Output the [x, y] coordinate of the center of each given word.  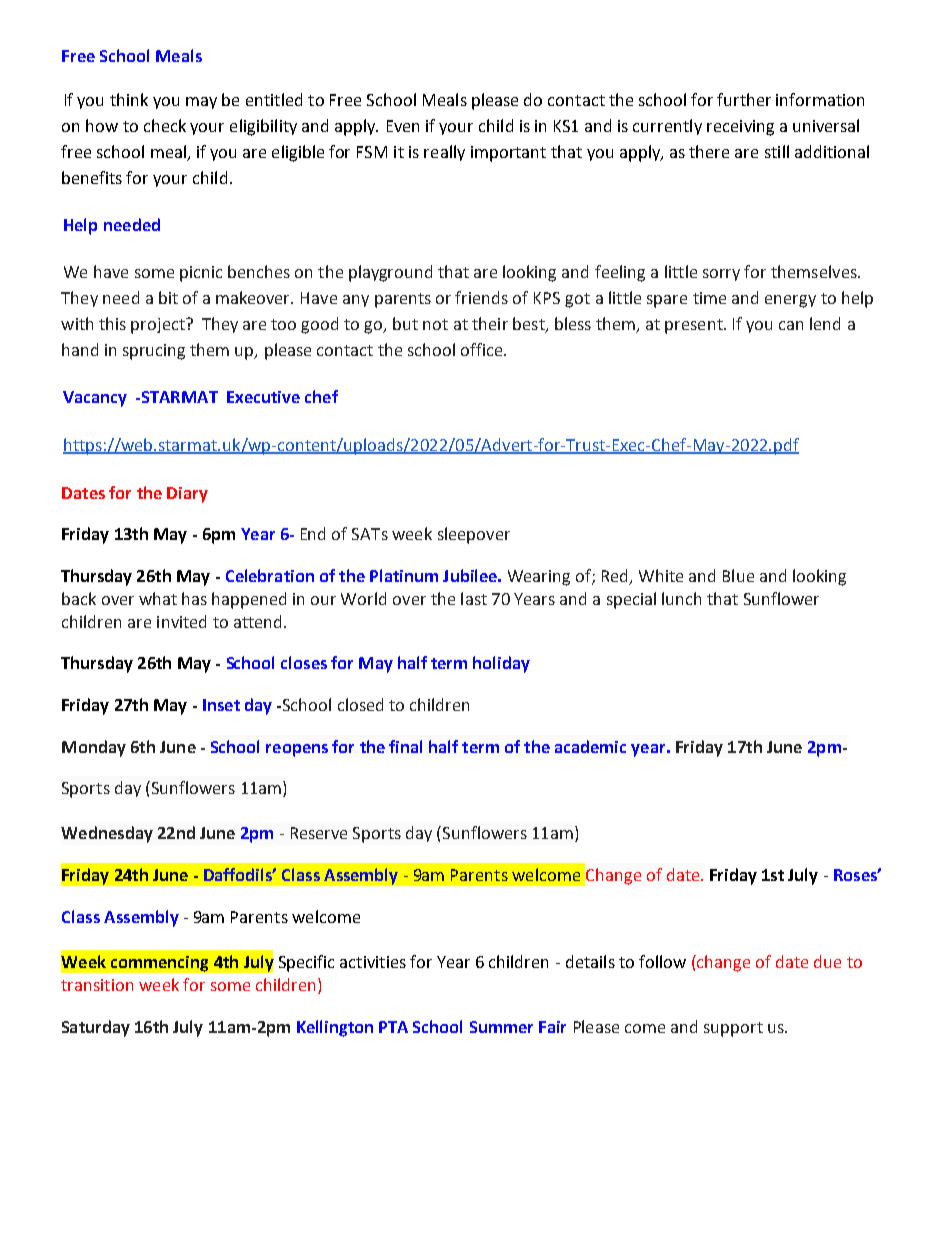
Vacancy [95, 399]
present [695, 326]
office [483, 349]
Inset [221, 705]
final [405, 746]
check [165, 125]
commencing [159, 964]
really [444, 153]
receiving [740, 128]
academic [590, 746]
